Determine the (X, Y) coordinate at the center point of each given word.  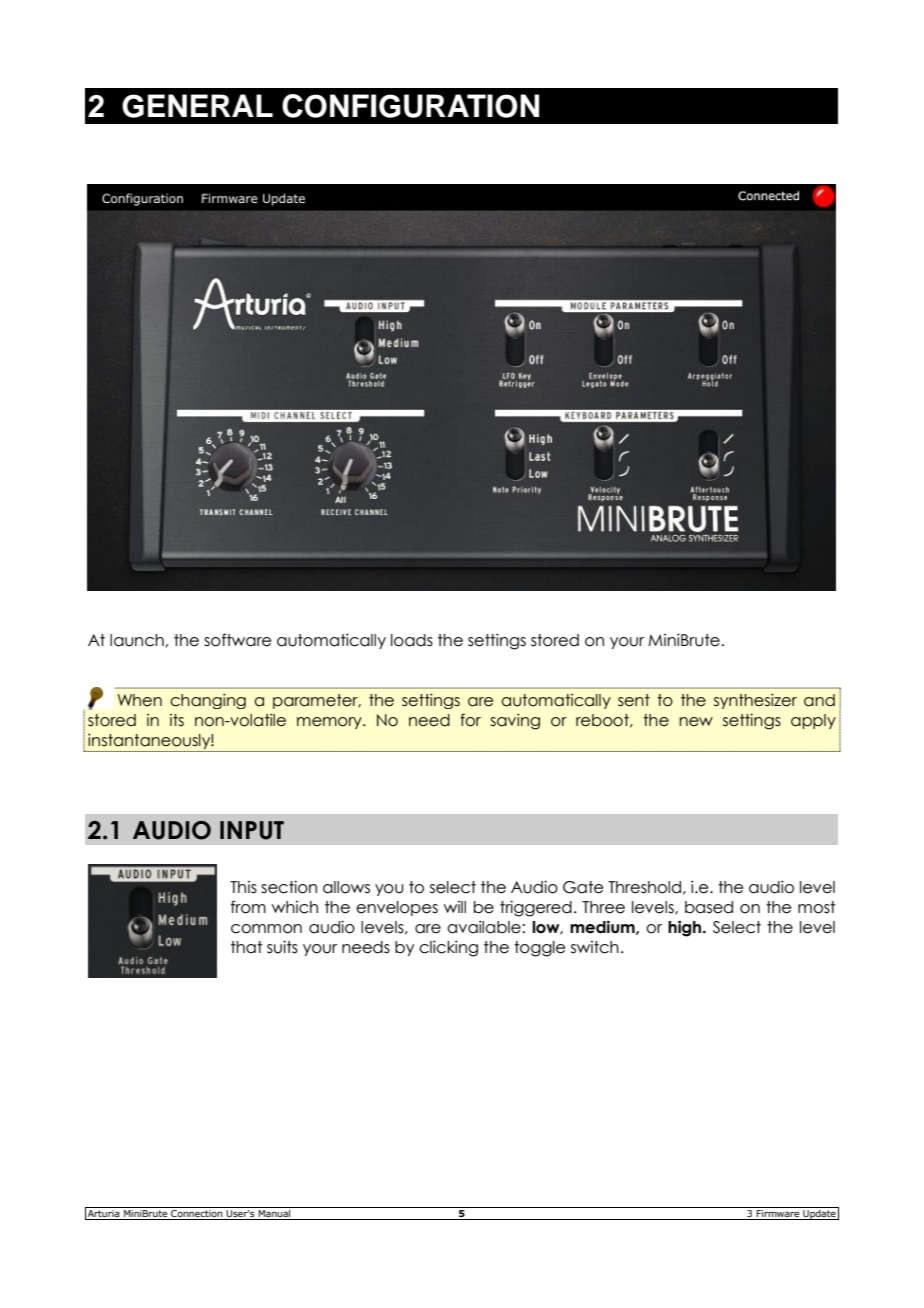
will (455, 907)
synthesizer (755, 701)
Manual (274, 1215)
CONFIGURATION (410, 106)
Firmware (778, 1215)
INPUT (252, 830)
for (470, 720)
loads (412, 640)
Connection (197, 1215)
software (237, 640)
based (709, 907)
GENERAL (197, 106)
